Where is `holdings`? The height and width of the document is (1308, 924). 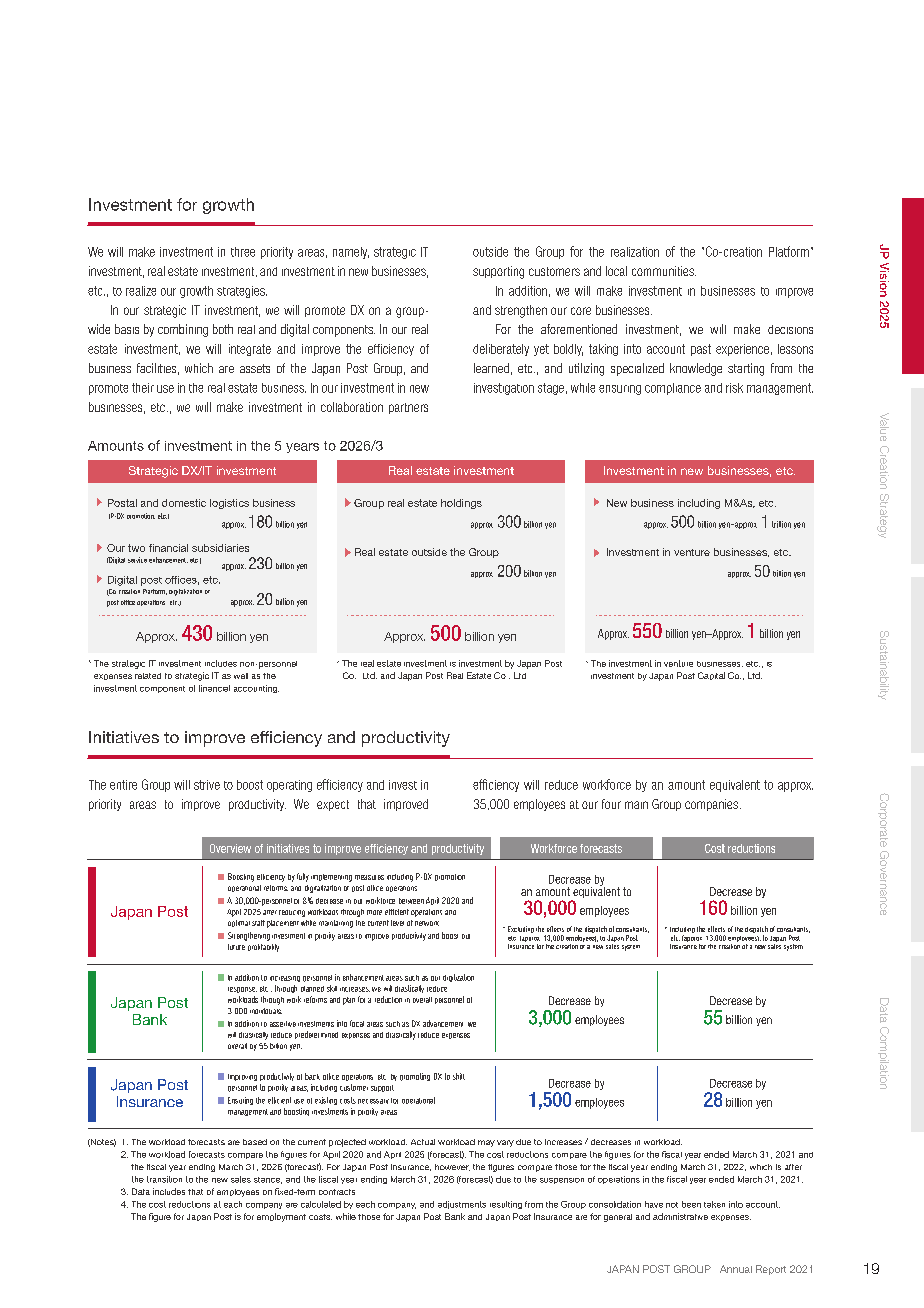
holdings is located at coordinates (461, 504).
